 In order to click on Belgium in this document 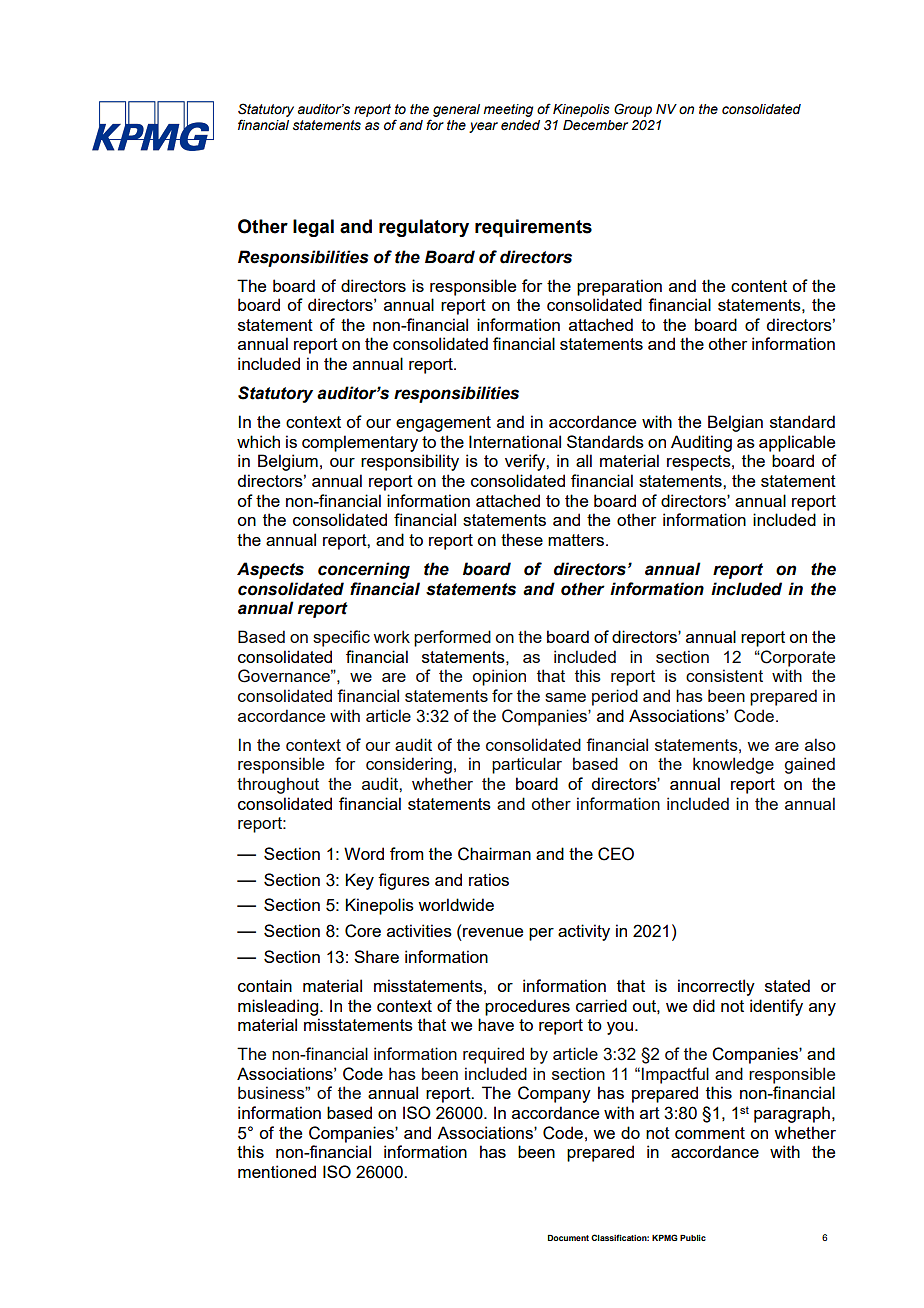, I will do `click(288, 462)`.
